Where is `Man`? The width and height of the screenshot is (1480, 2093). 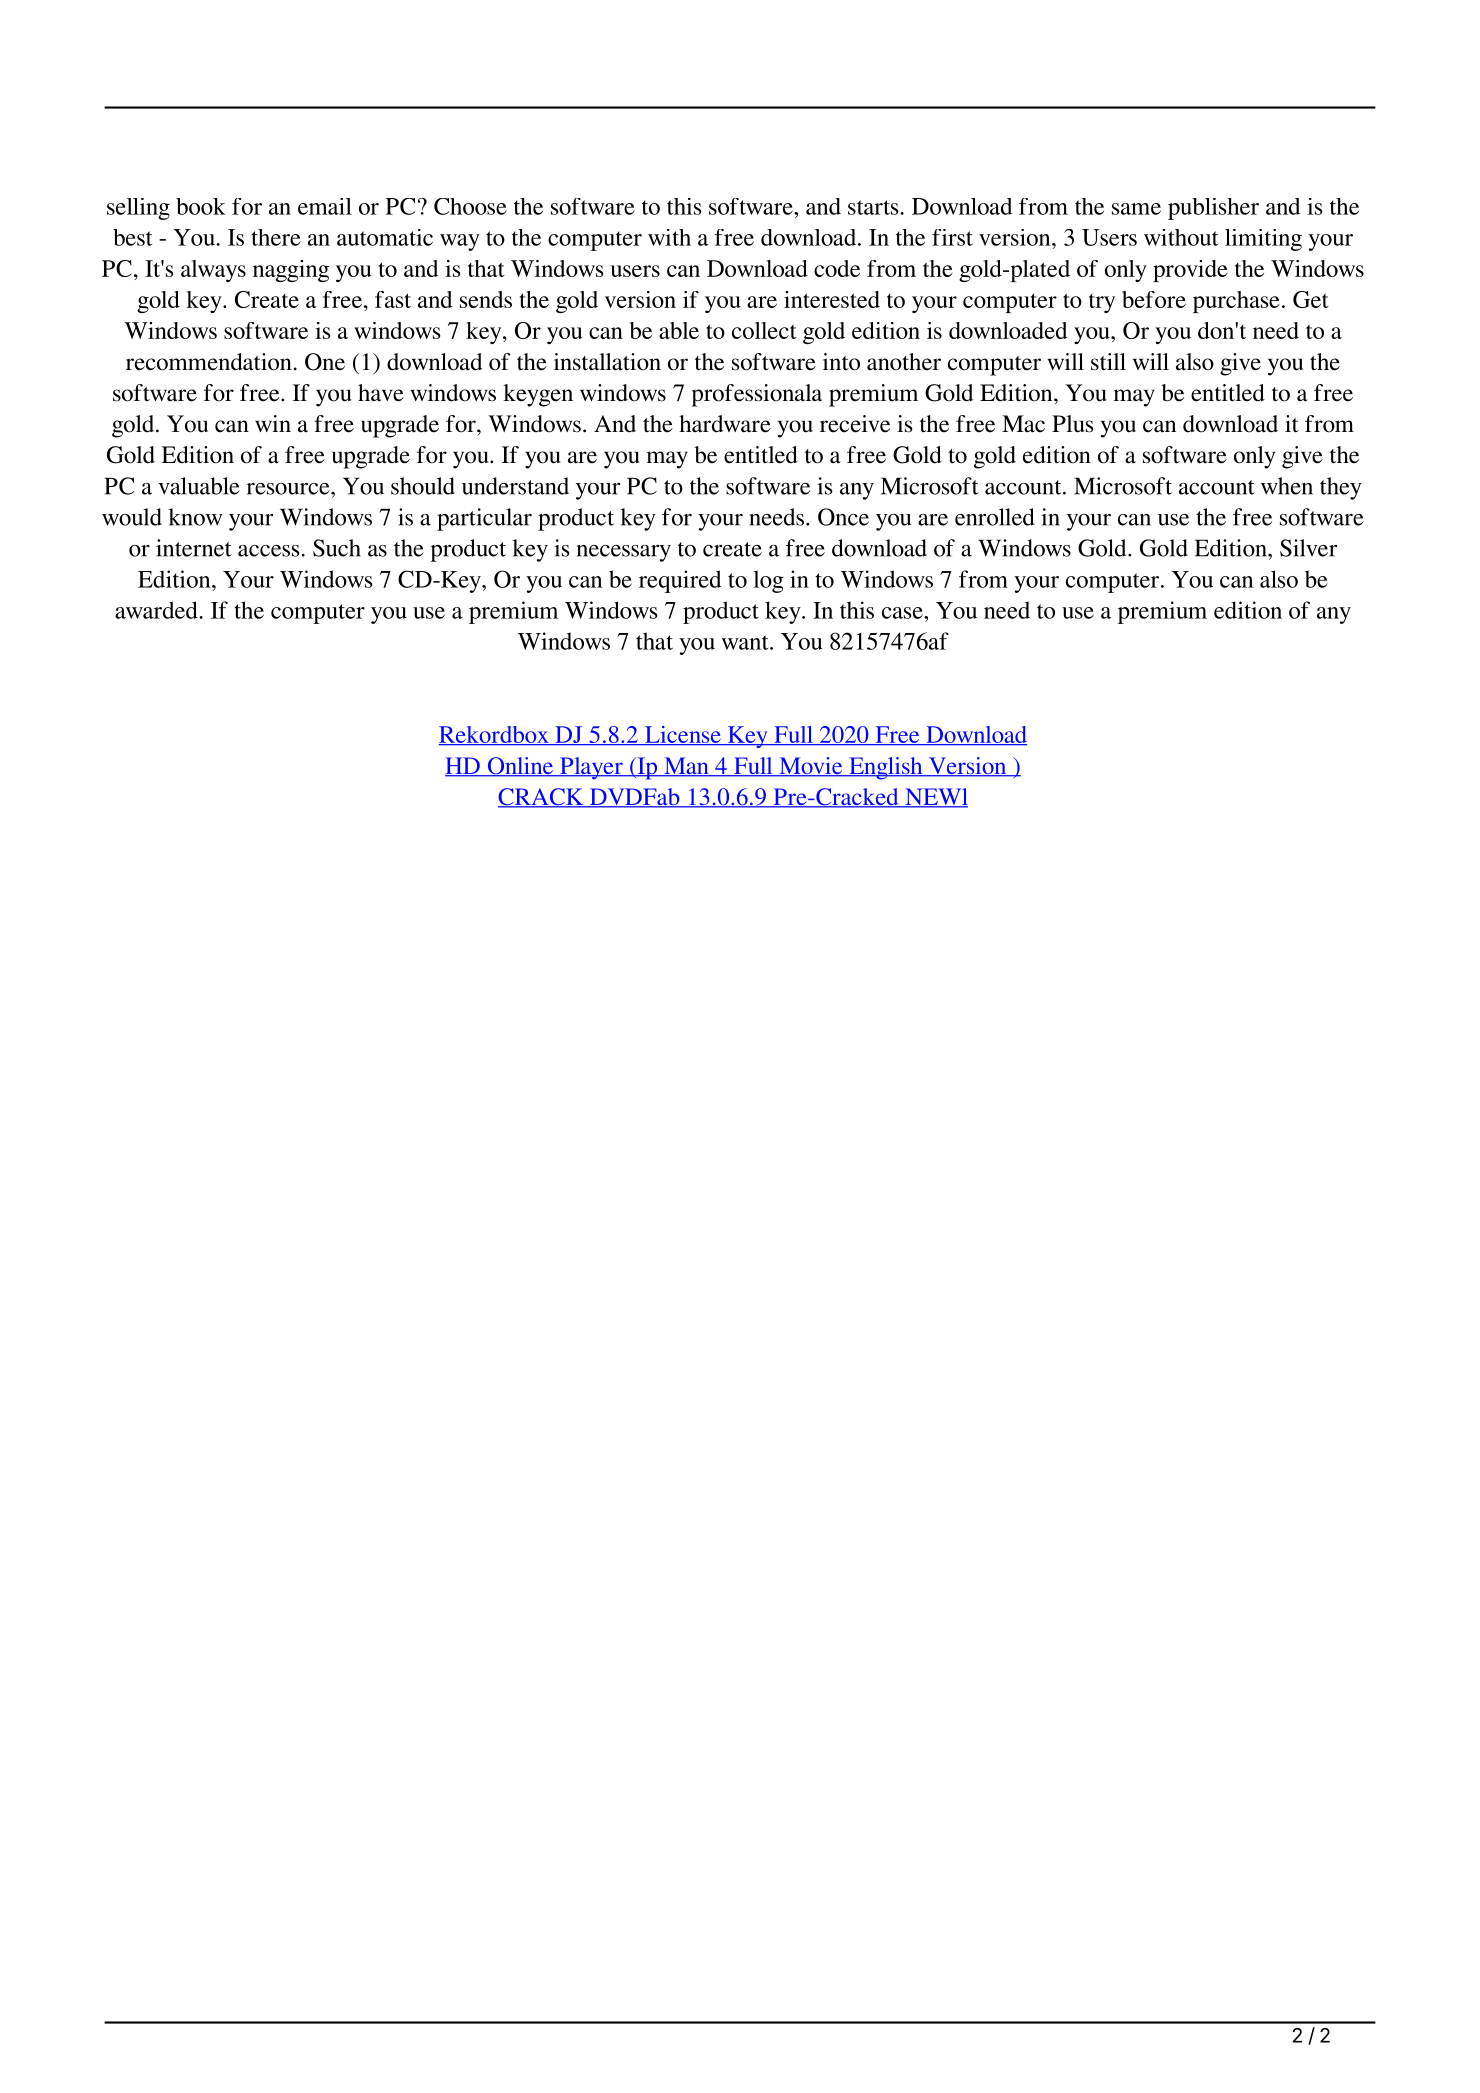
Man is located at coordinates (686, 767).
